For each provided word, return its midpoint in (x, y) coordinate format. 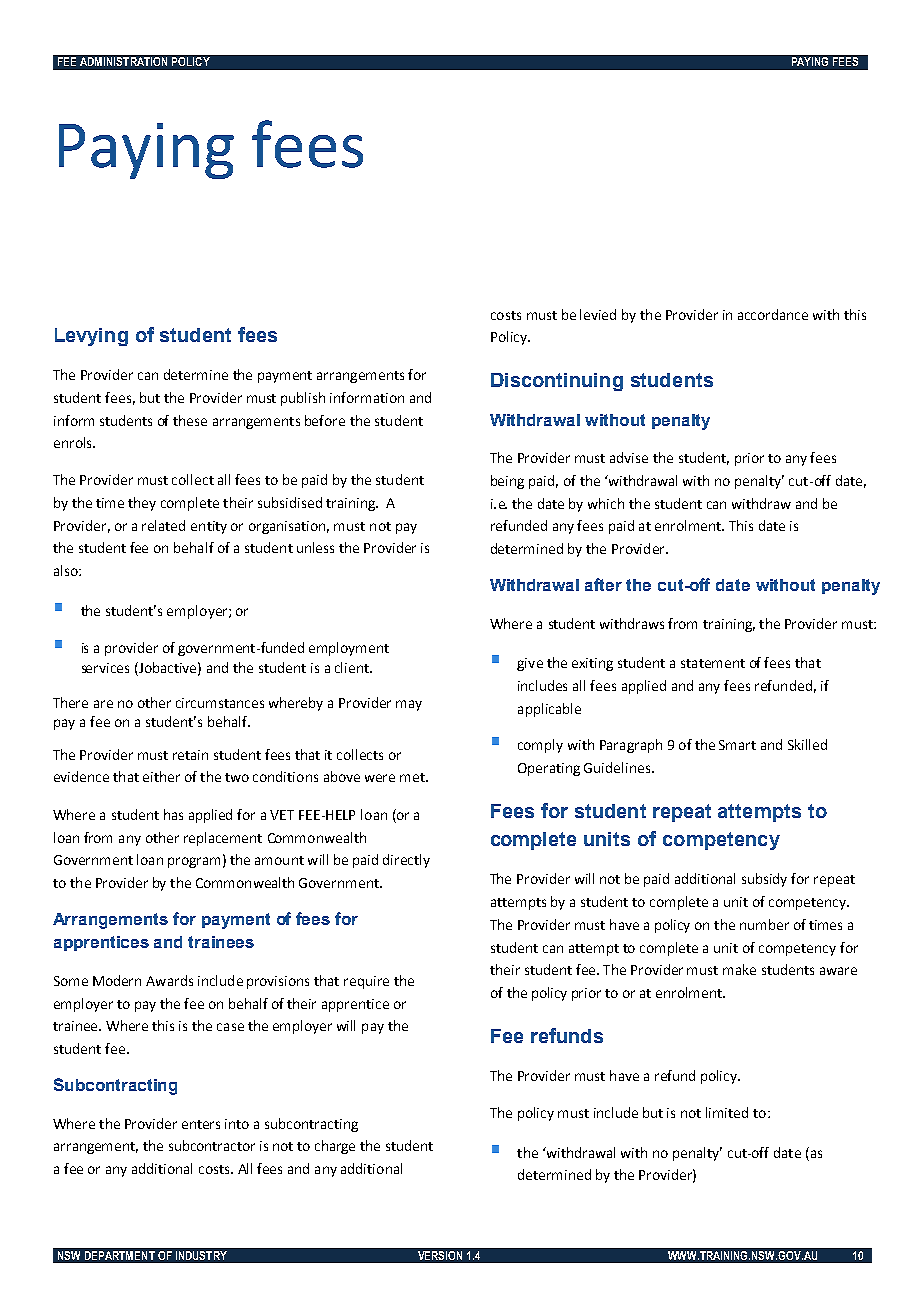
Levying (91, 337)
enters (201, 1124)
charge (335, 1147)
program (194, 862)
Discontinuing (557, 382)
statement (713, 663)
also (67, 570)
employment (349, 649)
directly (406, 861)
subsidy (764, 880)
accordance (773, 314)
